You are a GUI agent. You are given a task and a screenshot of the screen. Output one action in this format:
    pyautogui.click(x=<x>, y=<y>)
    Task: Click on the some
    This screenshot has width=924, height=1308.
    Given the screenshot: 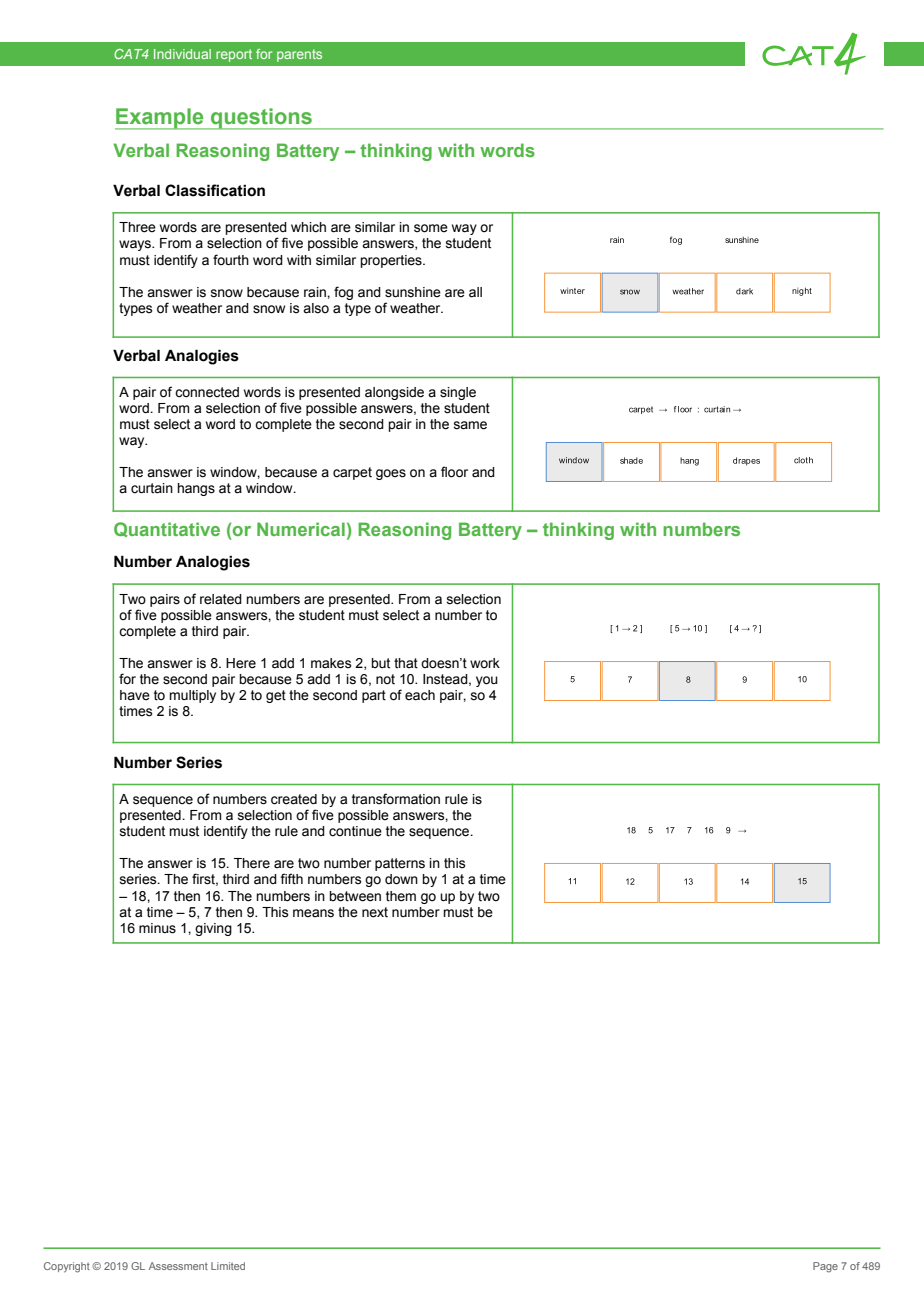 What is the action you would take?
    pyautogui.click(x=431, y=228)
